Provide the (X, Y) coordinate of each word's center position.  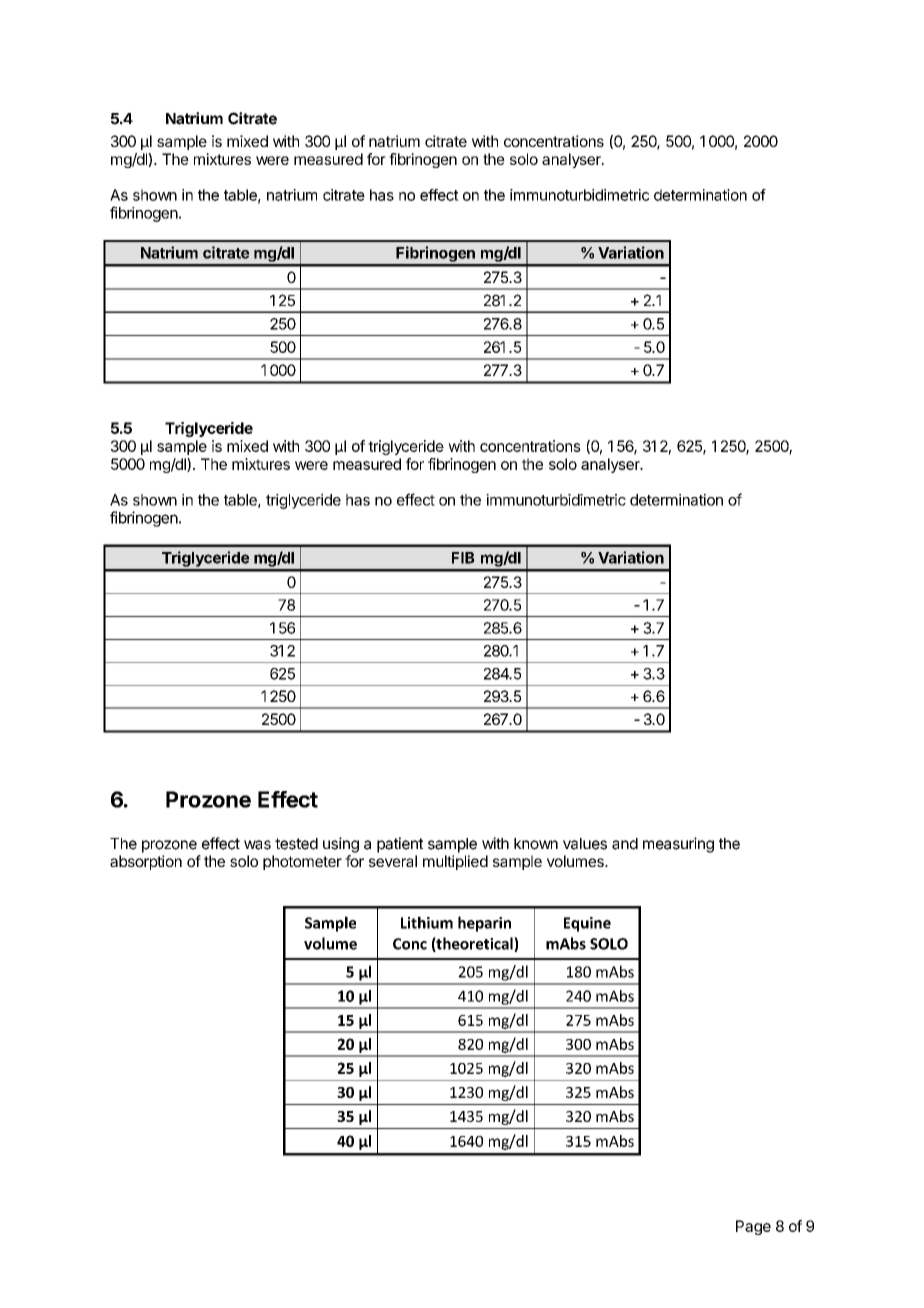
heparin (484, 924)
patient (400, 845)
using (341, 845)
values (585, 844)
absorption (146, 862)
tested (296, 844)
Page (753, 1227)
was (257, 845)
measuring (678, 845)
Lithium (427, 922)
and (625, 844)
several (393, 861)
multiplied (455, 862)
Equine (587, 924)
